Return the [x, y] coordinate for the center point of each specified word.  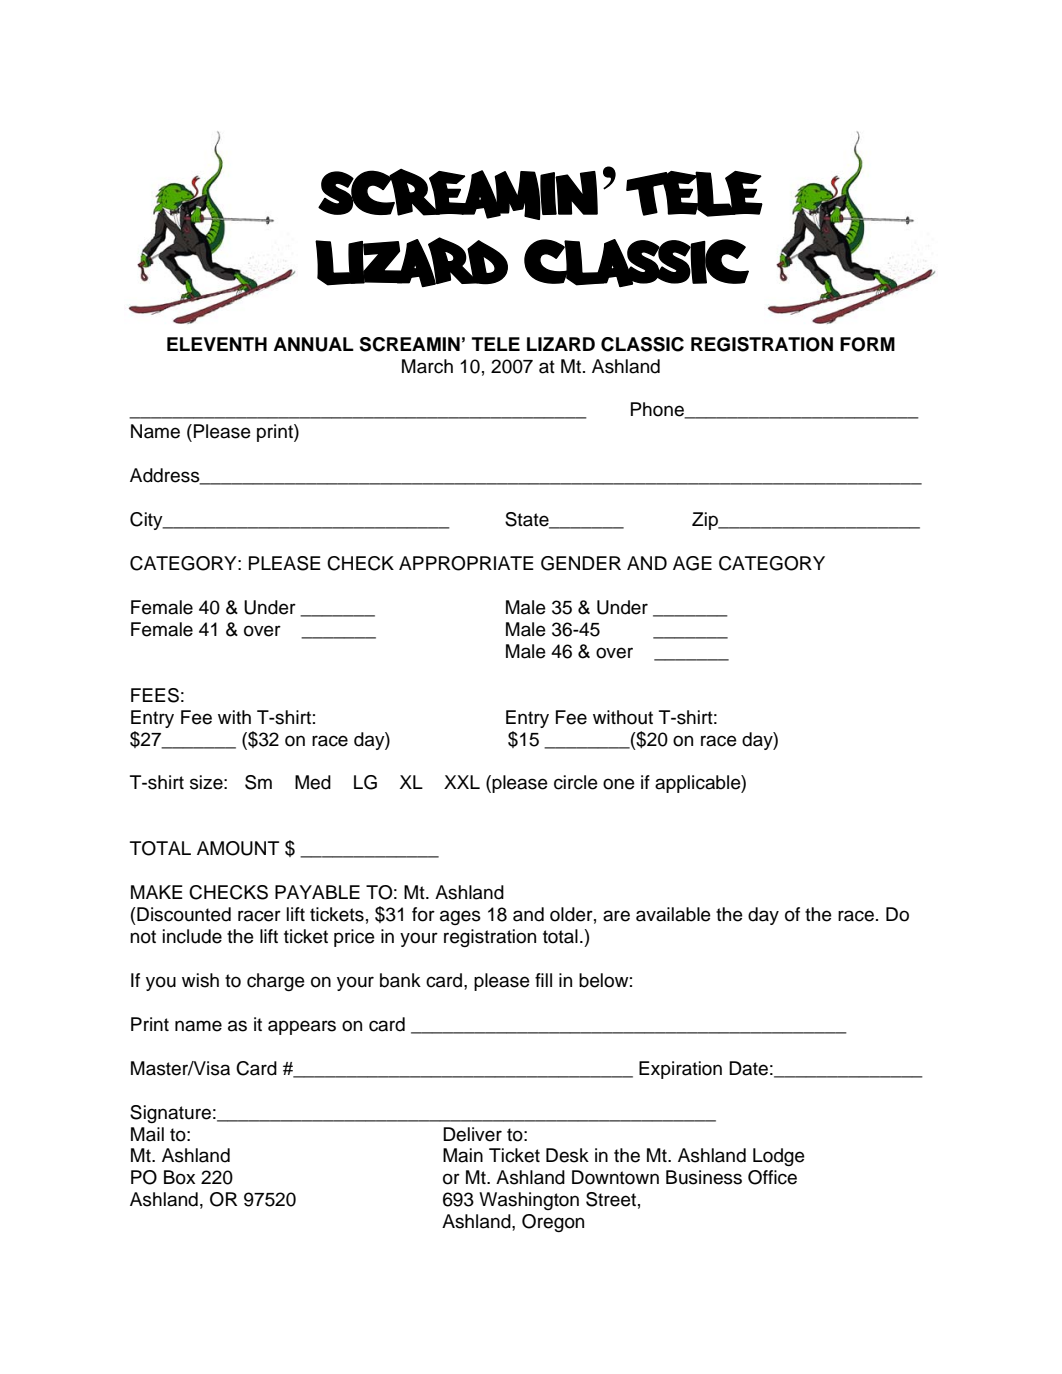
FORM [867, 344]
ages [460, 917]
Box [179, 1177]
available [673, 914]
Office [772, 1177]
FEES [155, 695]
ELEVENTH [217, 344]
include [192, 936]
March [427, 366]
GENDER [581, 563]
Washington [529, 1201]
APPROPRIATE [466, 563]
